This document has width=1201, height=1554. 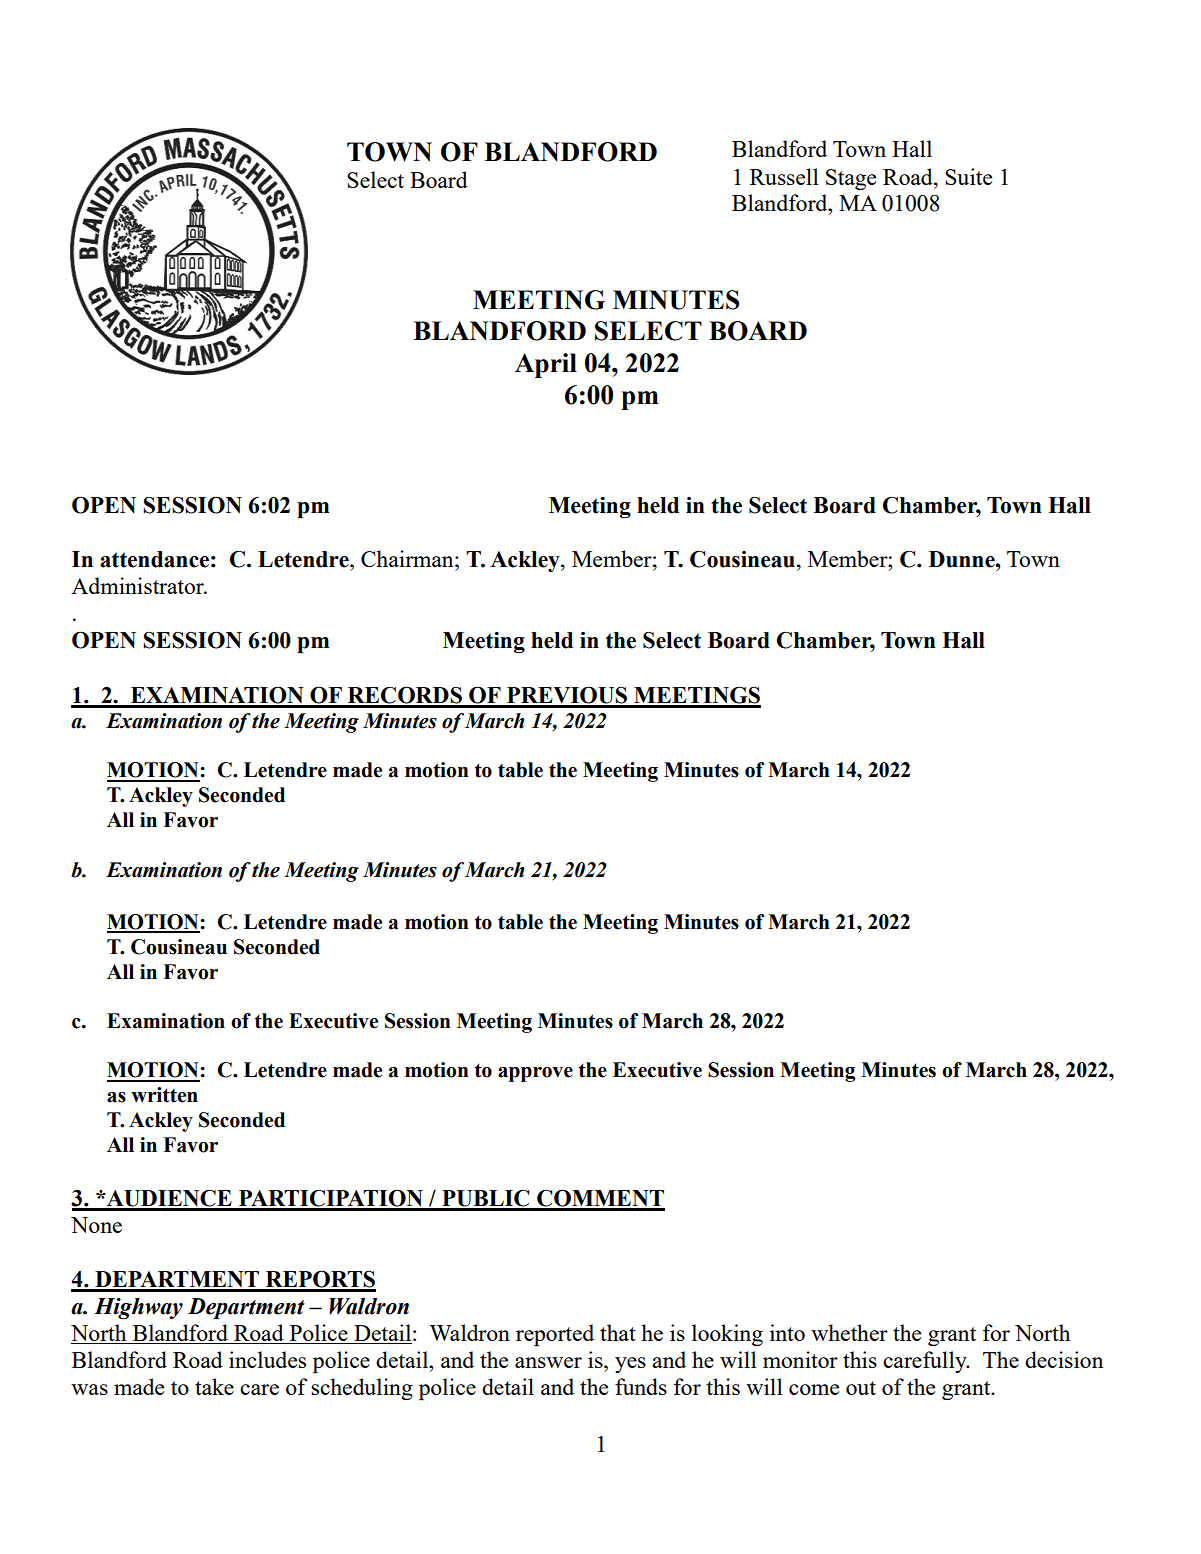 I want to click on whether, so click(x=849, y=1332).
